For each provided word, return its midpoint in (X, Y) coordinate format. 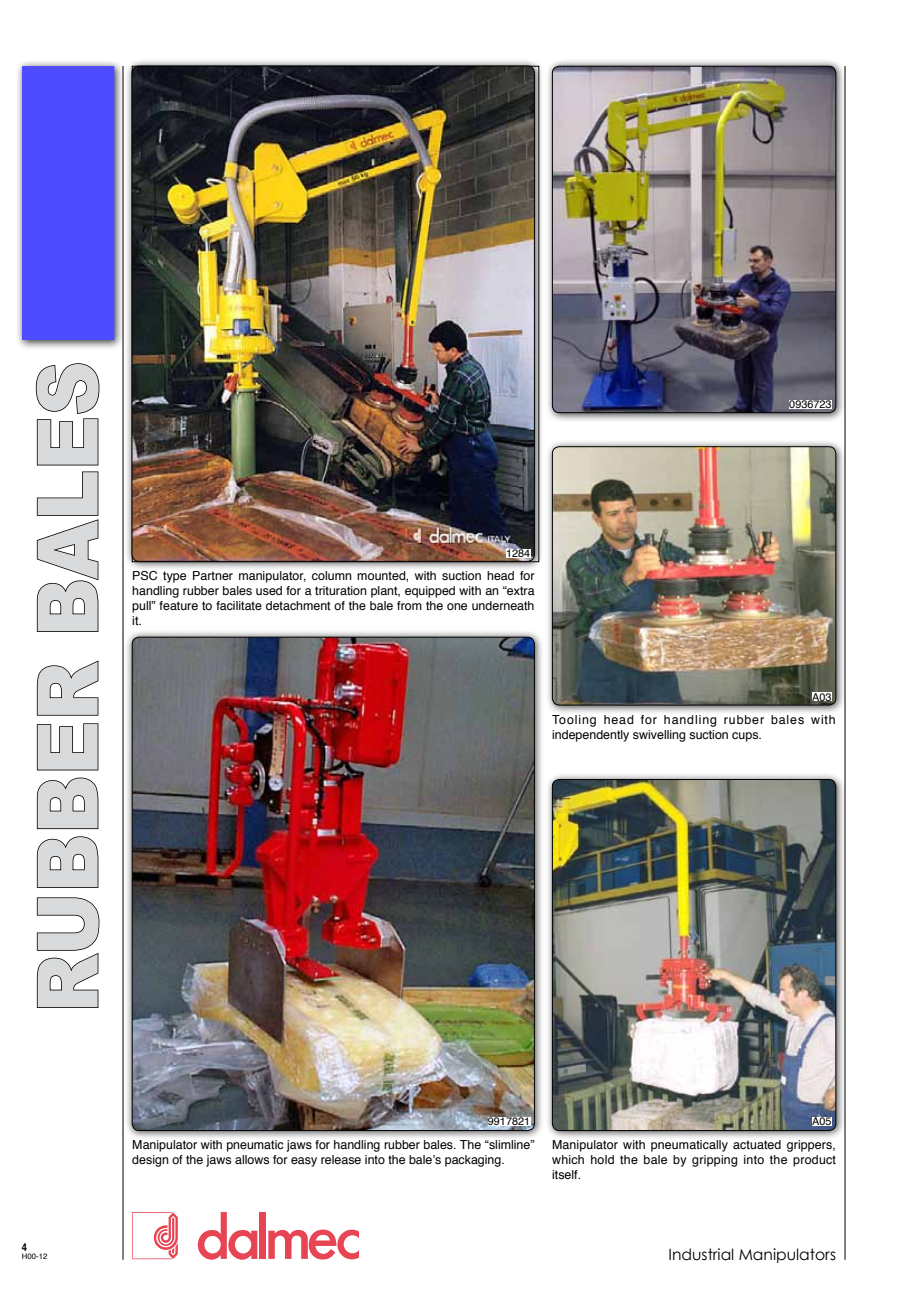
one (457, 606)
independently (590, 736)
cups (746, 737)
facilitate (239, 605)
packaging (474, 1161)
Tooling (574, 721)
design (150, 1161)
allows (252, 1159)
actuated (757, 1144)
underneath (503, 605)
